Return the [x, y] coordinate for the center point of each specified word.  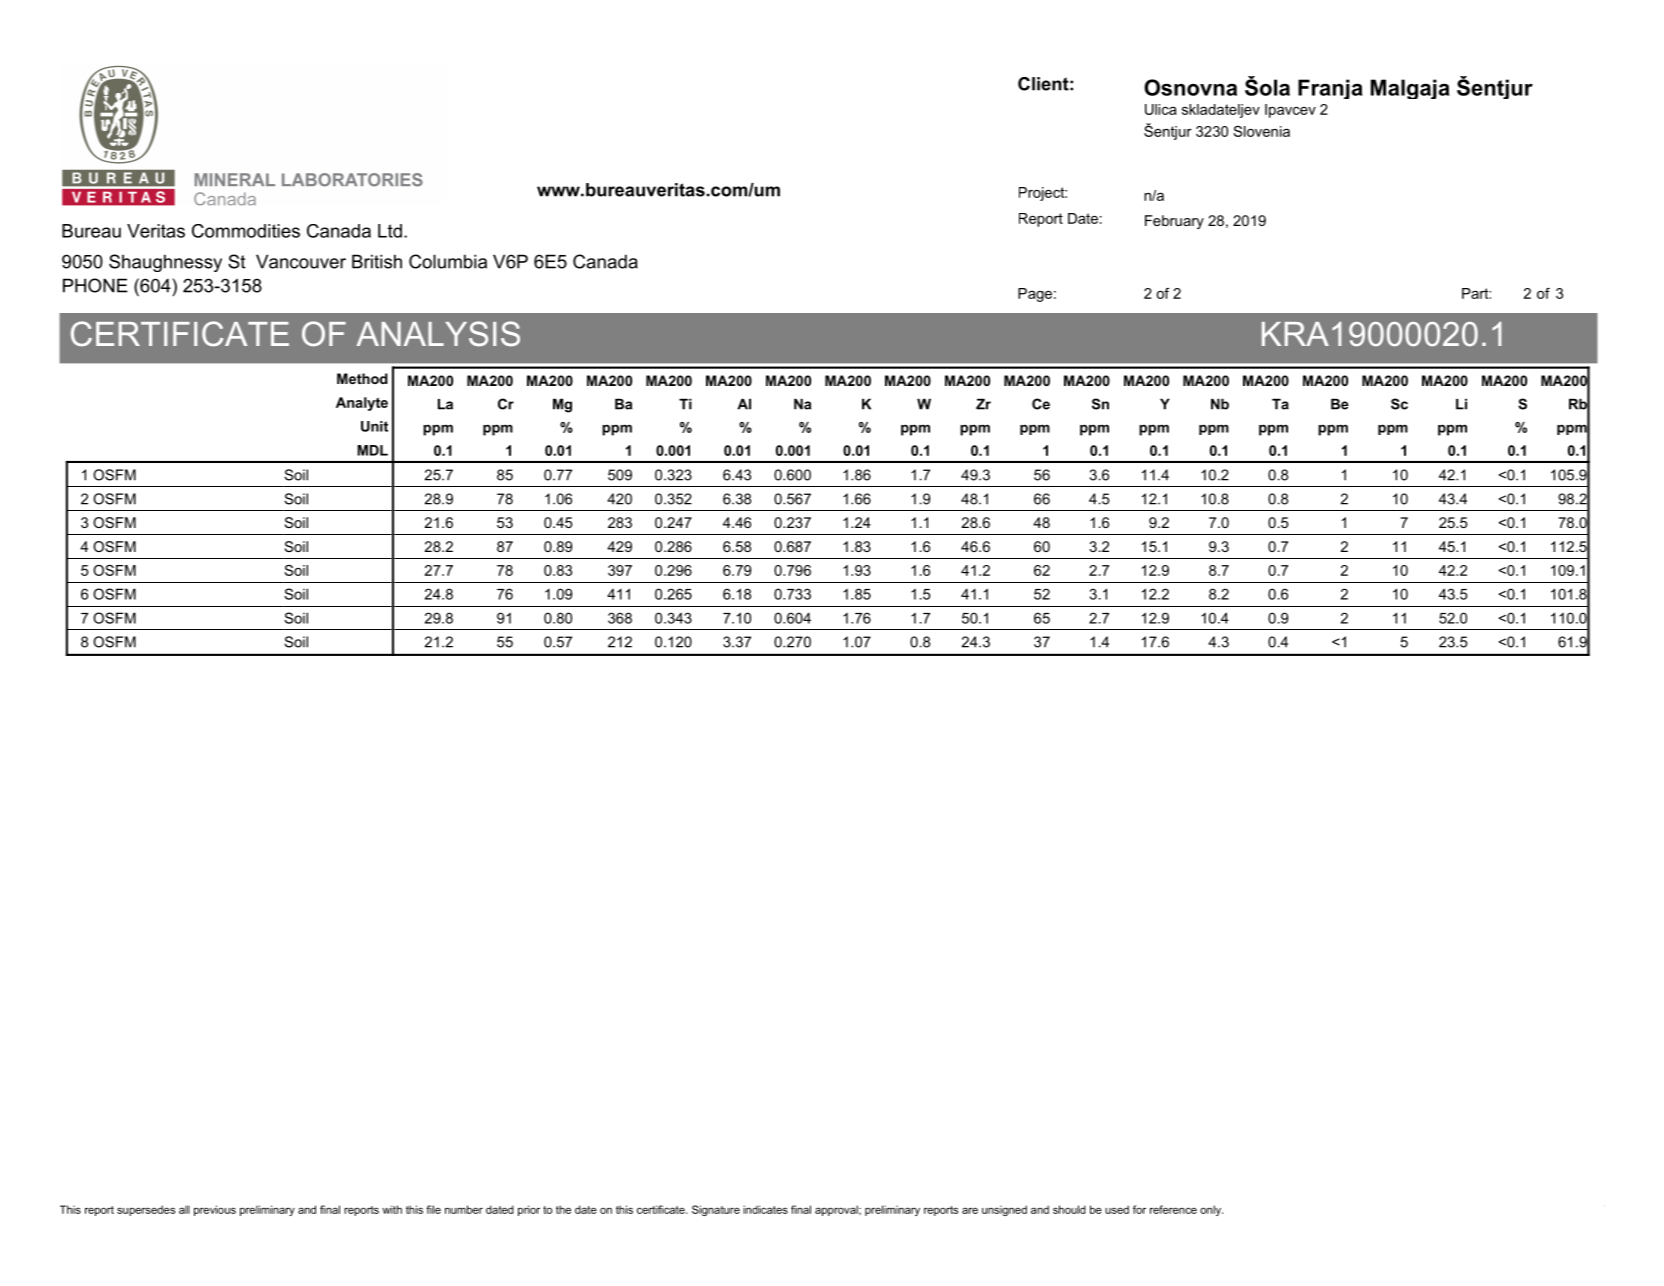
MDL [372, 450]
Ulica [1161, 109]
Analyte [362, 404]
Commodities [246, 231]
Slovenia [1261, 131]
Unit [374, 426]
